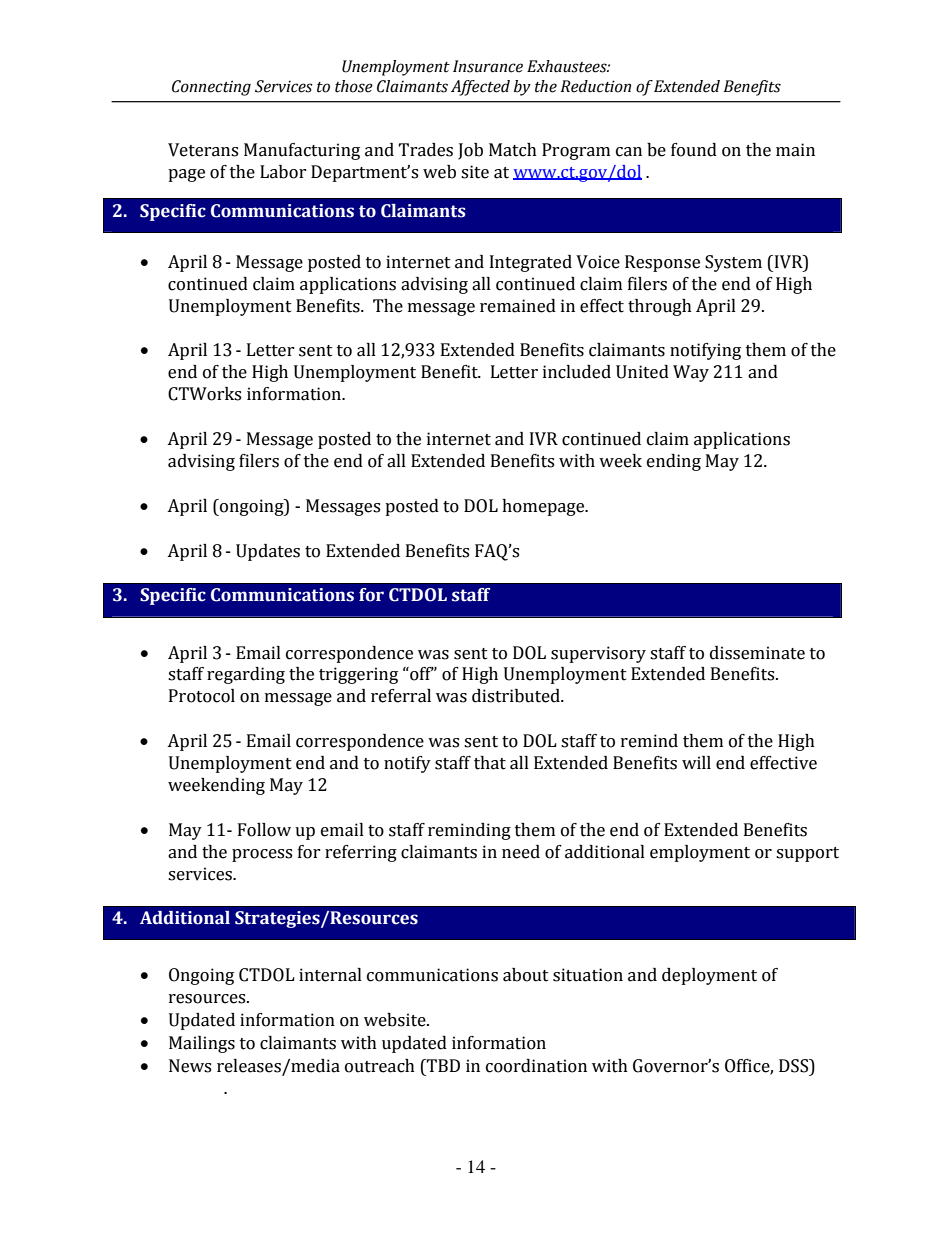  I want to click on Updates, so click(268, 552).
